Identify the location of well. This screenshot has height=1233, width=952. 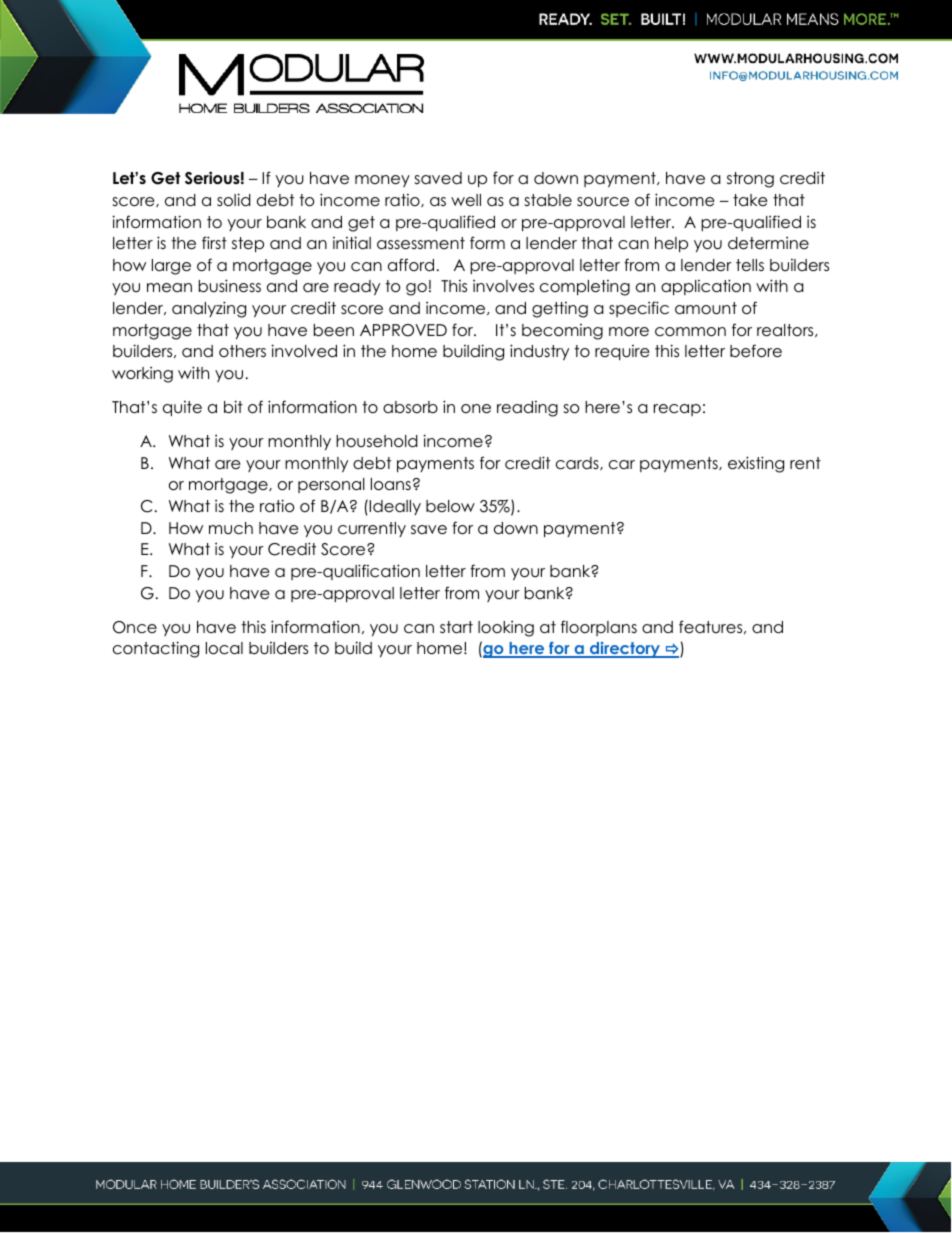
(466, 200).
